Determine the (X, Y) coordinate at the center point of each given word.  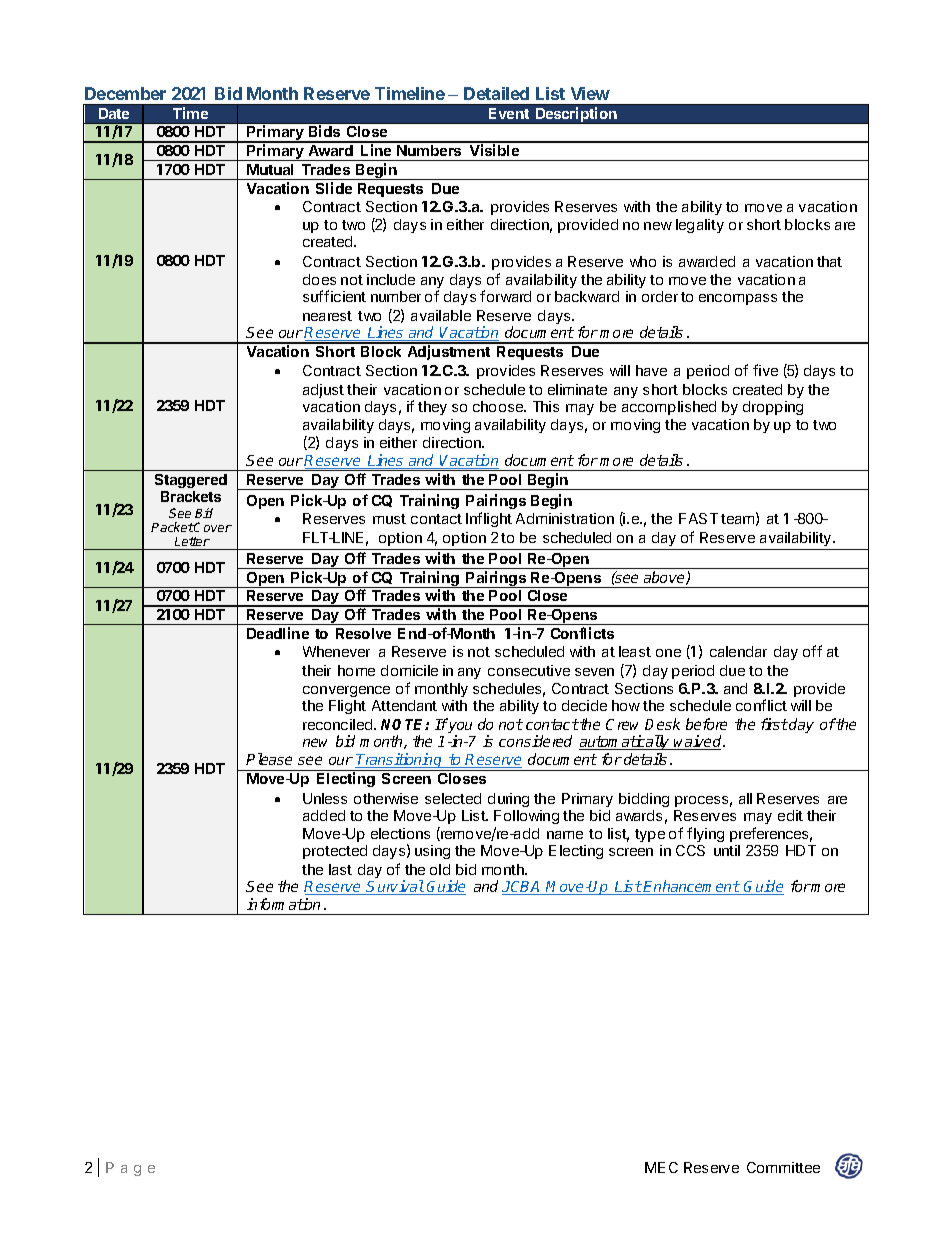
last (340, 869)
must (389, 519)
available (441, 315)
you (460, 729)
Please (269, 759)
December (125, 93)
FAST (698, 518)
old (440, 869)
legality (700, 226)
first (774, 724)
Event (509, 113)
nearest (327, 316)
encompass (738, 299)
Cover (212, 527)
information (283, 904)
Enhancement (691, 887)
